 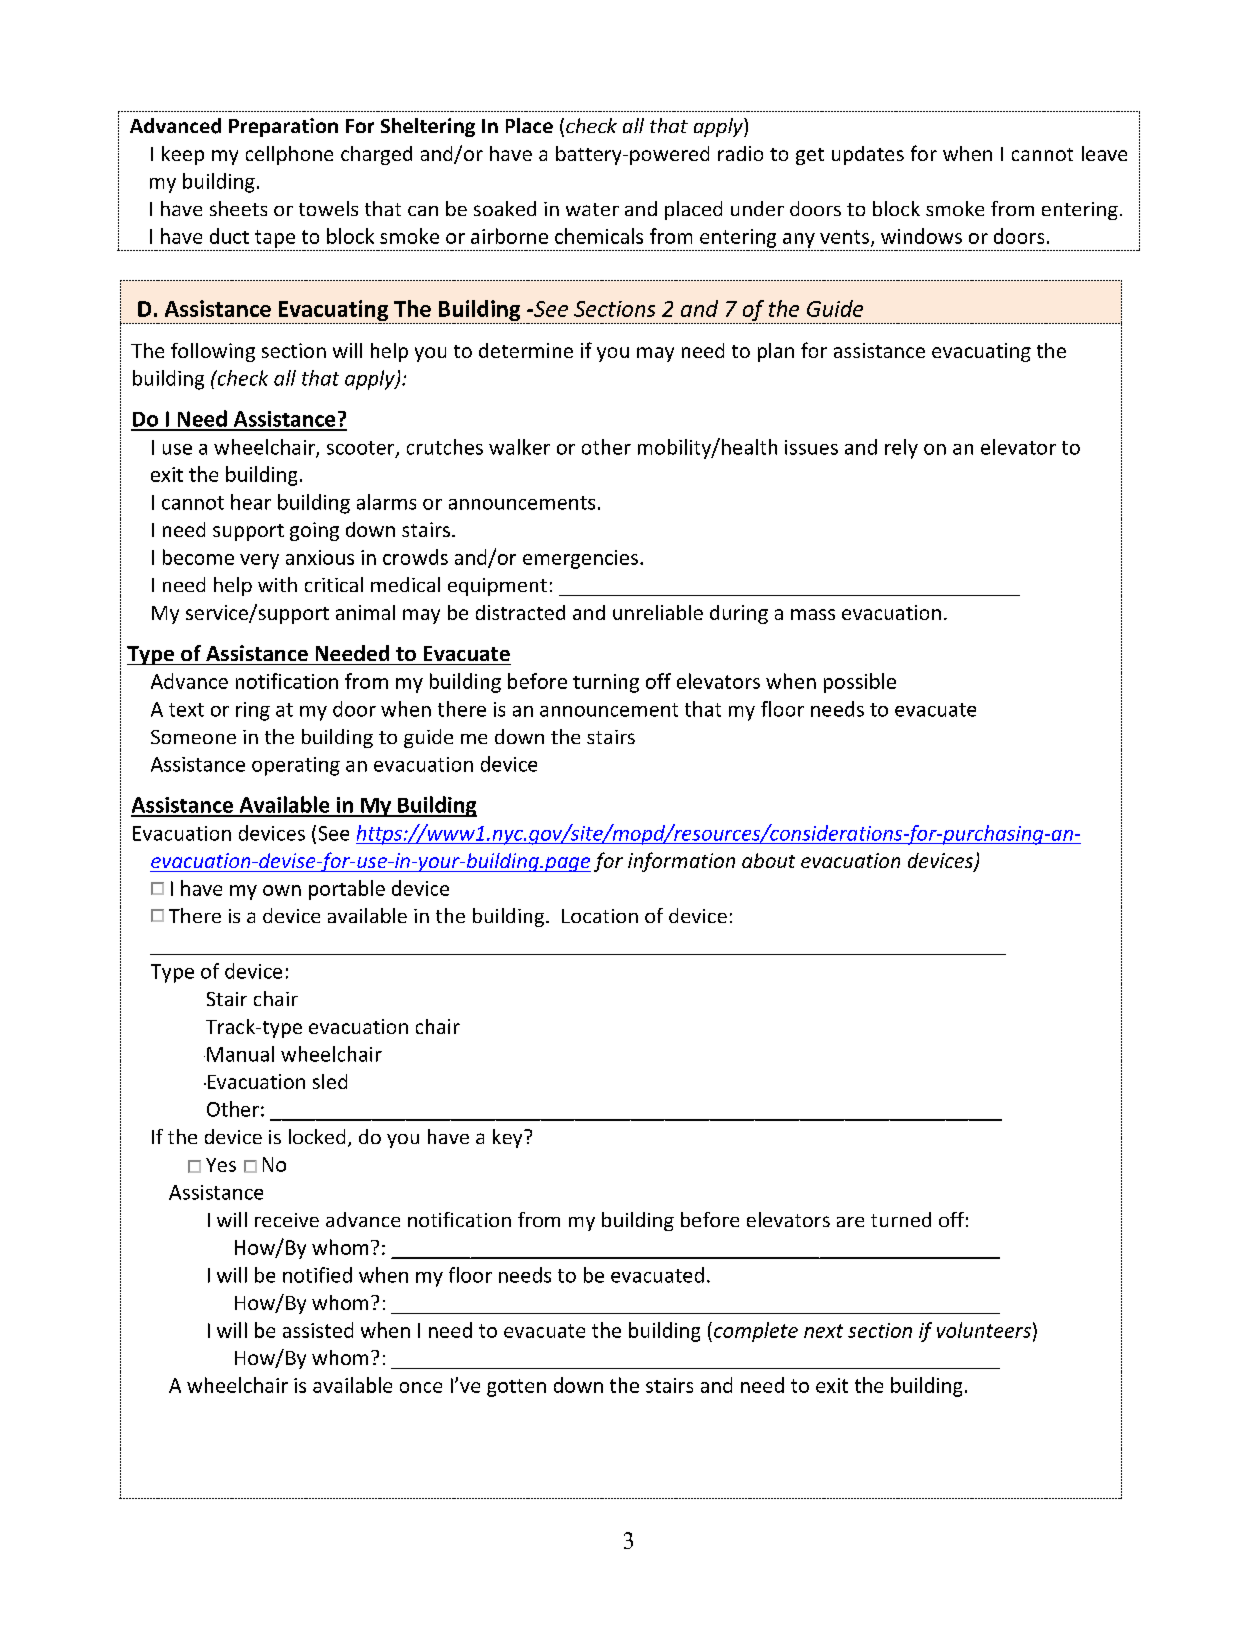 I want to click on assisted, so click(x=318, y=1330).
